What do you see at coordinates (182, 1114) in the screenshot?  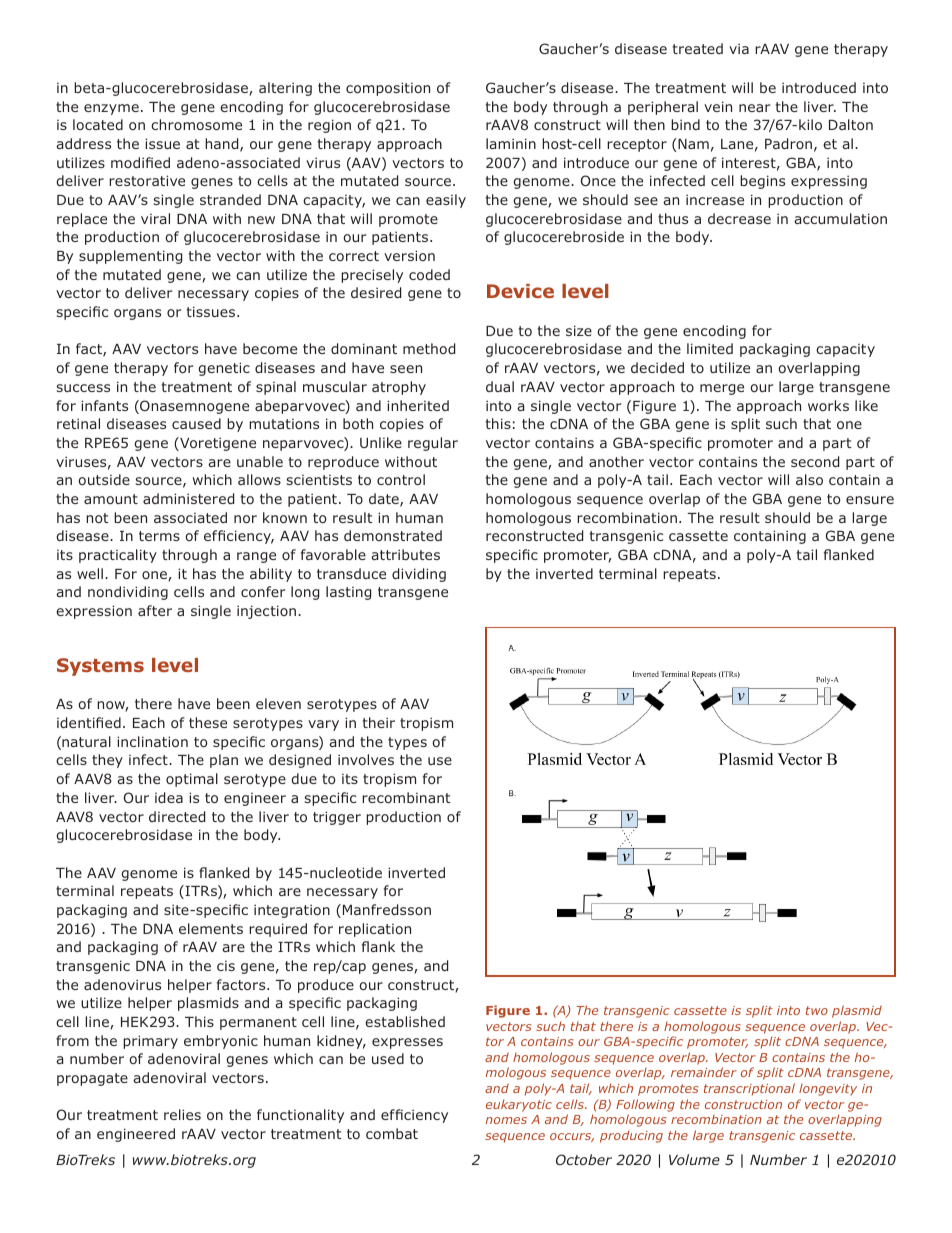 I see `relies` at bounding box center [182, 1114].
